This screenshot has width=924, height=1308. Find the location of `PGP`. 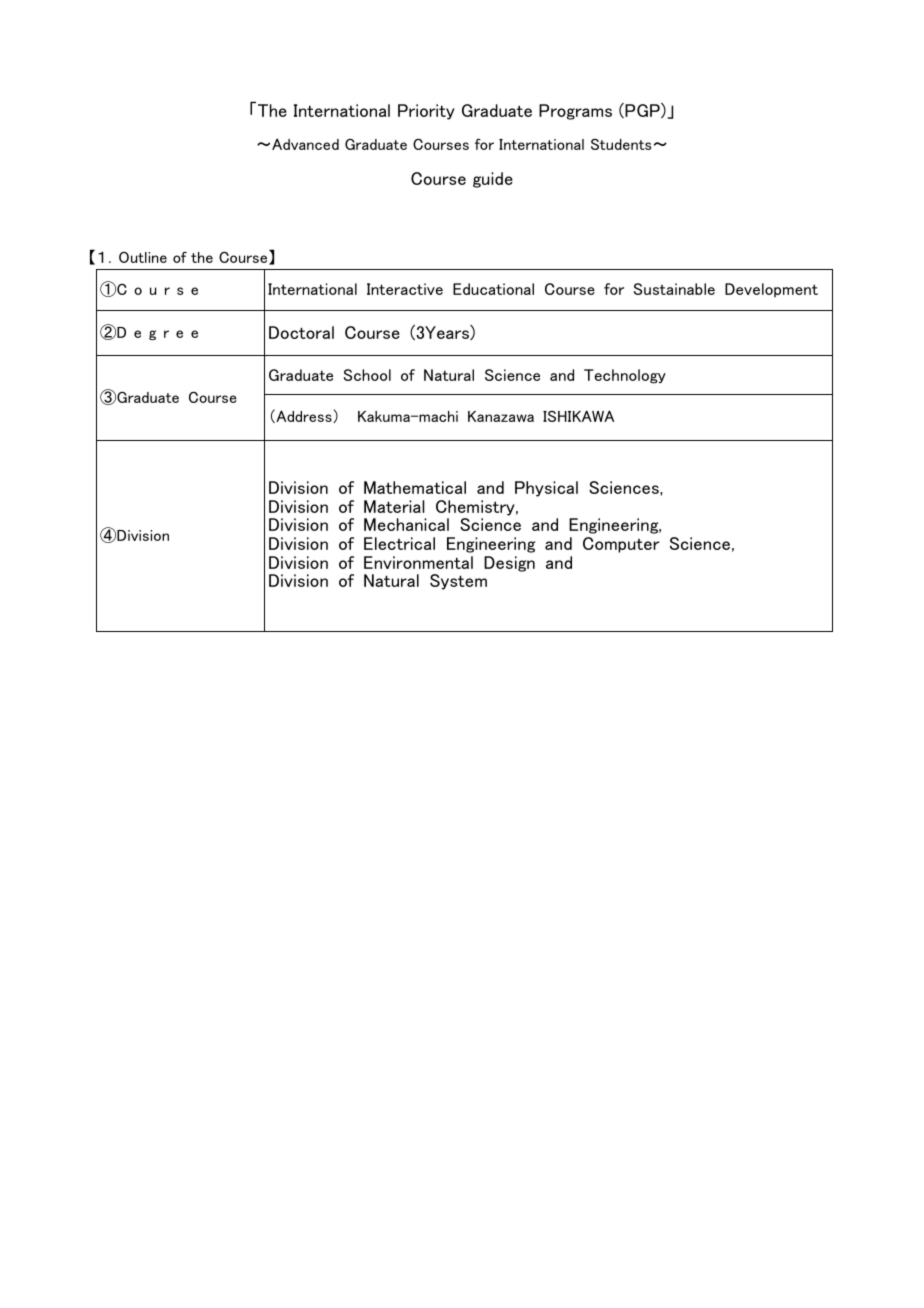

PGP is located at coordinates (642, 110).
